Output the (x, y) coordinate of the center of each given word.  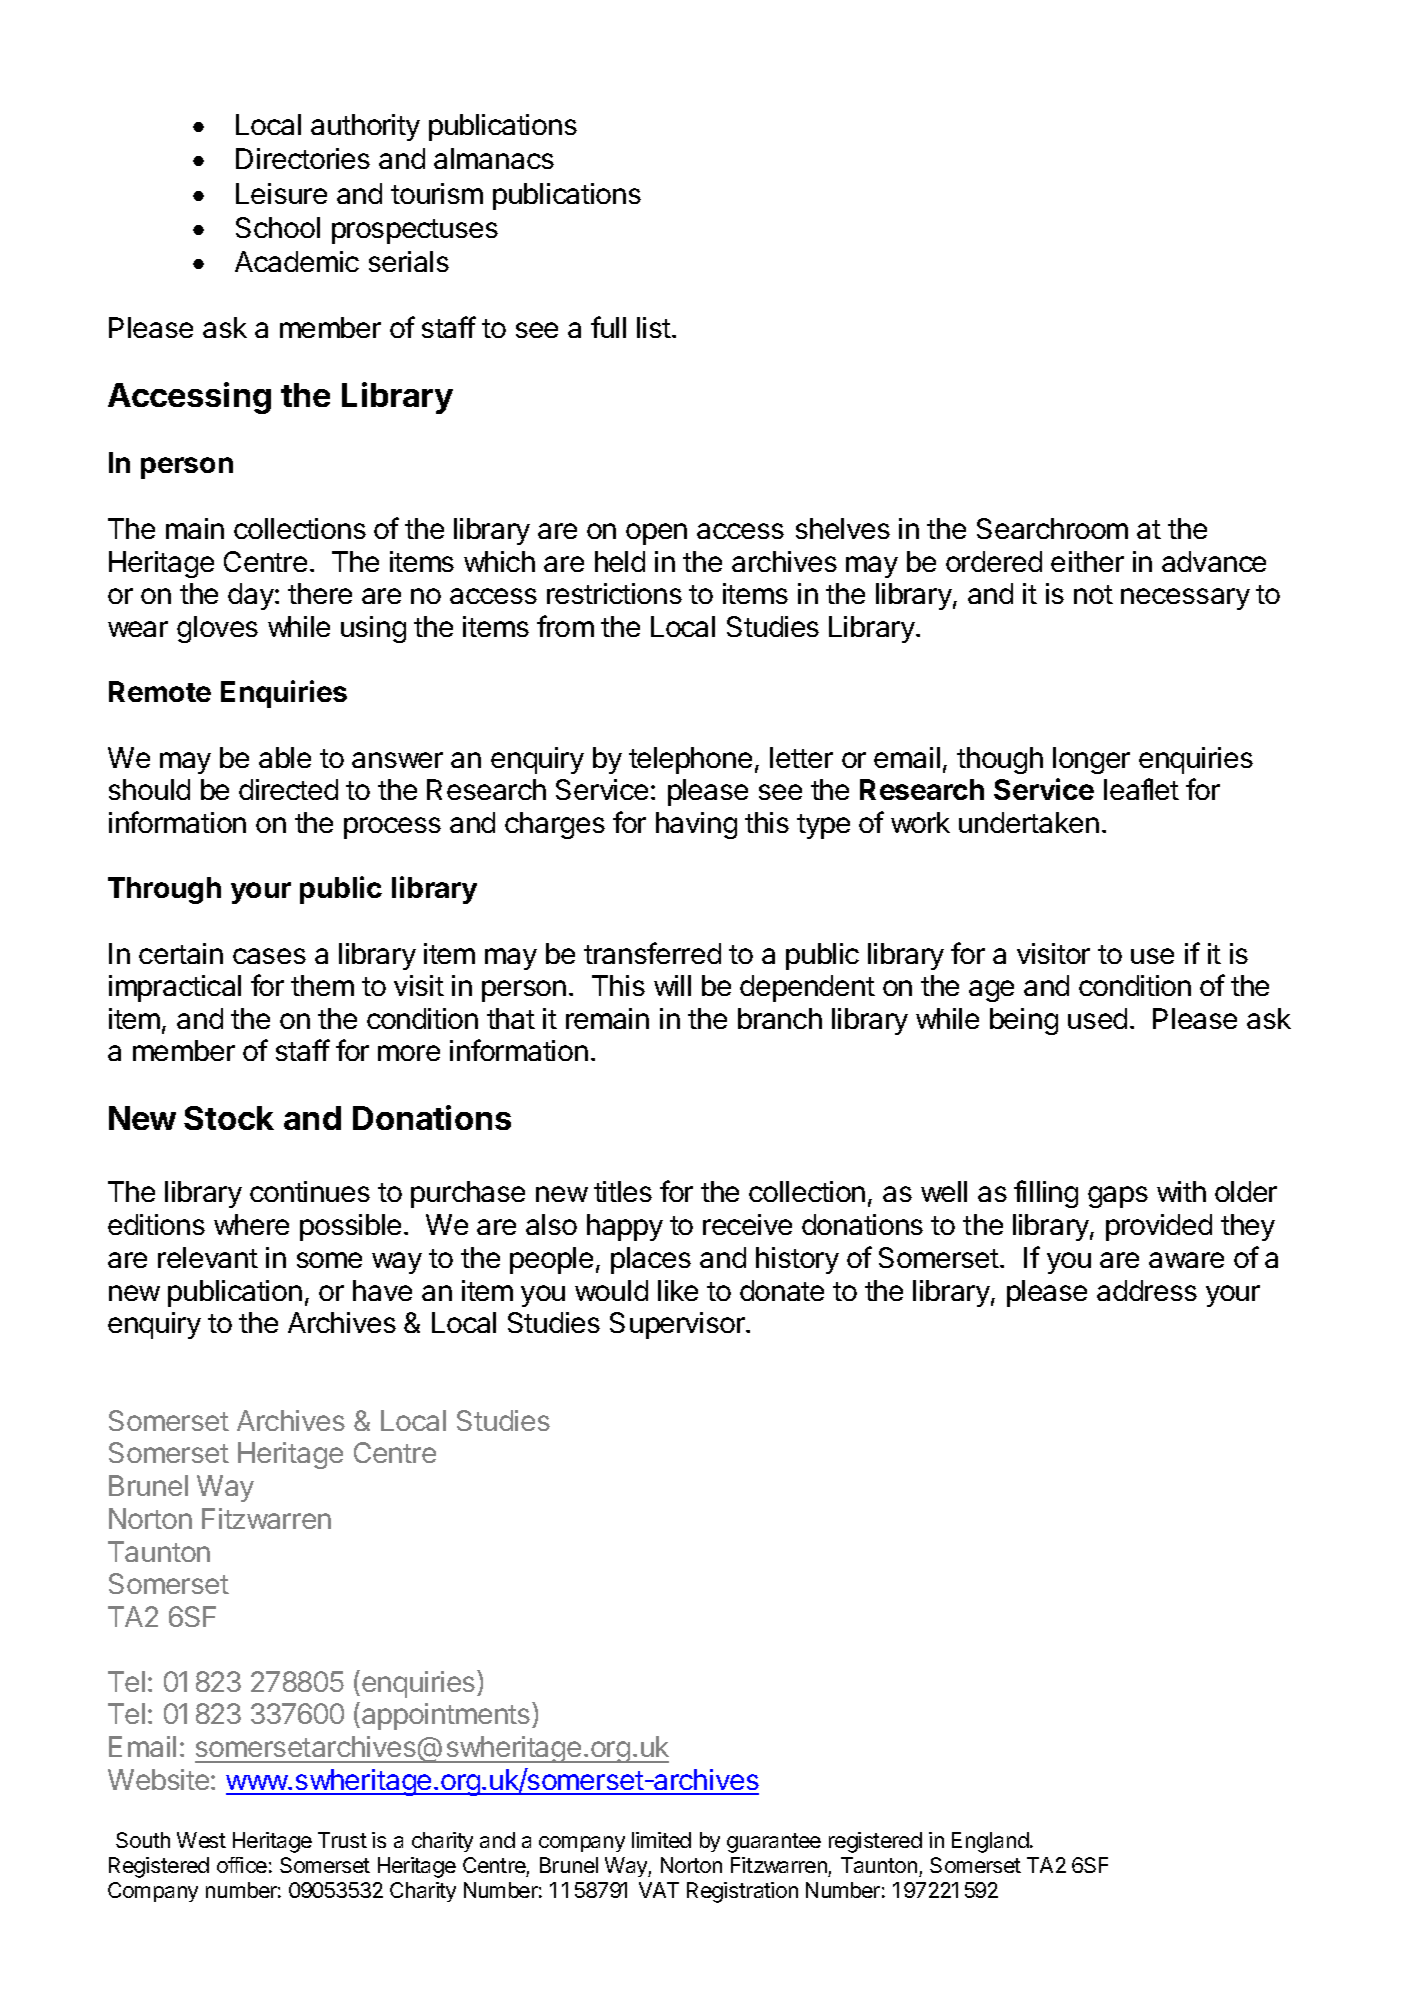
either (1087, 561)
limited (661, 1840)
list (654, 327)
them (322, 985)
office (242, 1865)
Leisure (281, 193)
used (1097, 1018)
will (672, 985)
